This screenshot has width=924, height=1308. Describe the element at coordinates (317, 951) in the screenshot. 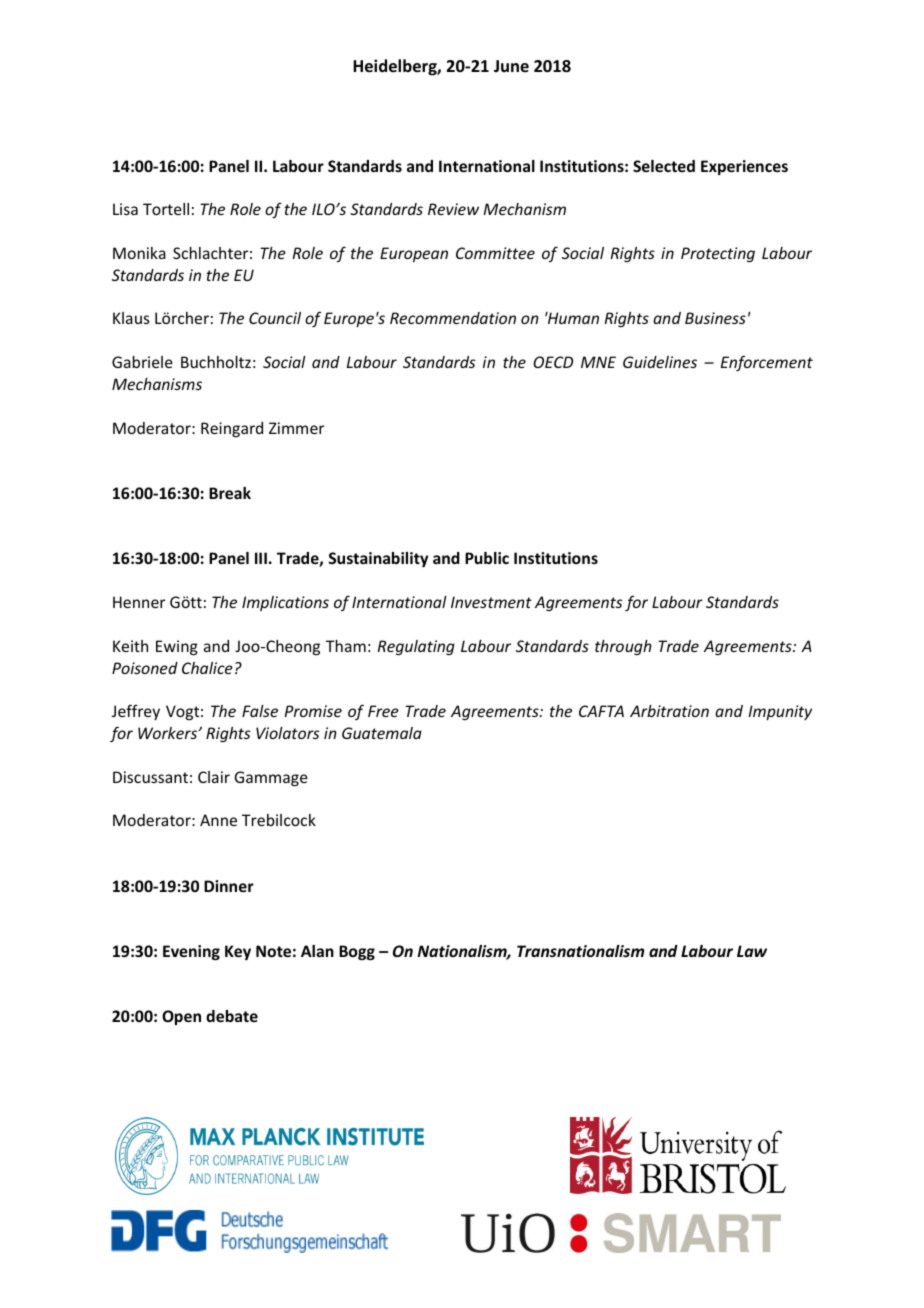

I see `Alan` at that location.
